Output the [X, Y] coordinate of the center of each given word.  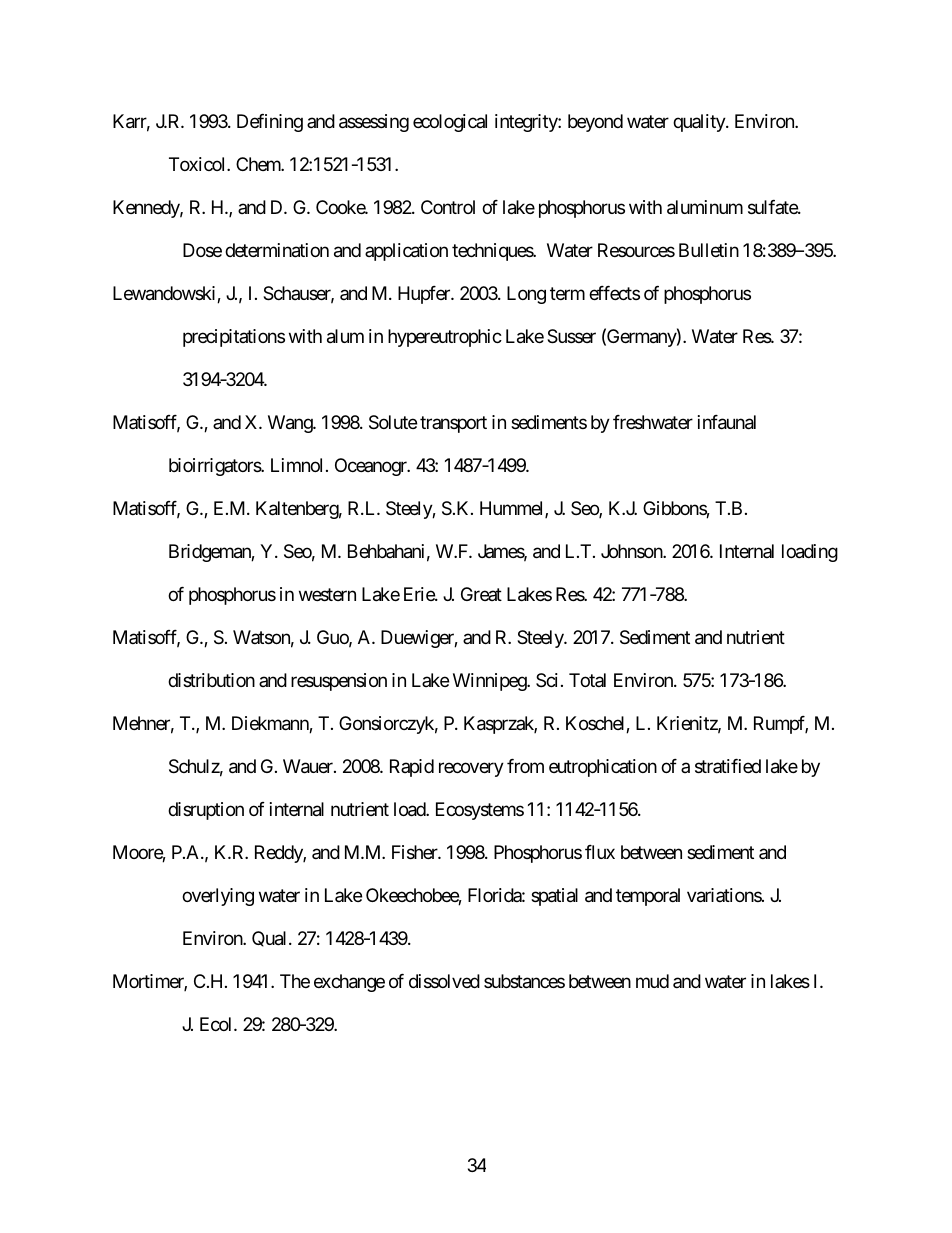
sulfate [773, 207]
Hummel [513, 509]
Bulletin [709, 250]
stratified [728, 766]
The [295, 981]
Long [526, 295]
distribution [211, 680]
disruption [206, 811]
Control [448, 207]
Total [587, 680]
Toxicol [198, 164]
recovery [471, 769]
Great [481, 594]
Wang [291, 424]
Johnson [632, 551]
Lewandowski [165, 294]
